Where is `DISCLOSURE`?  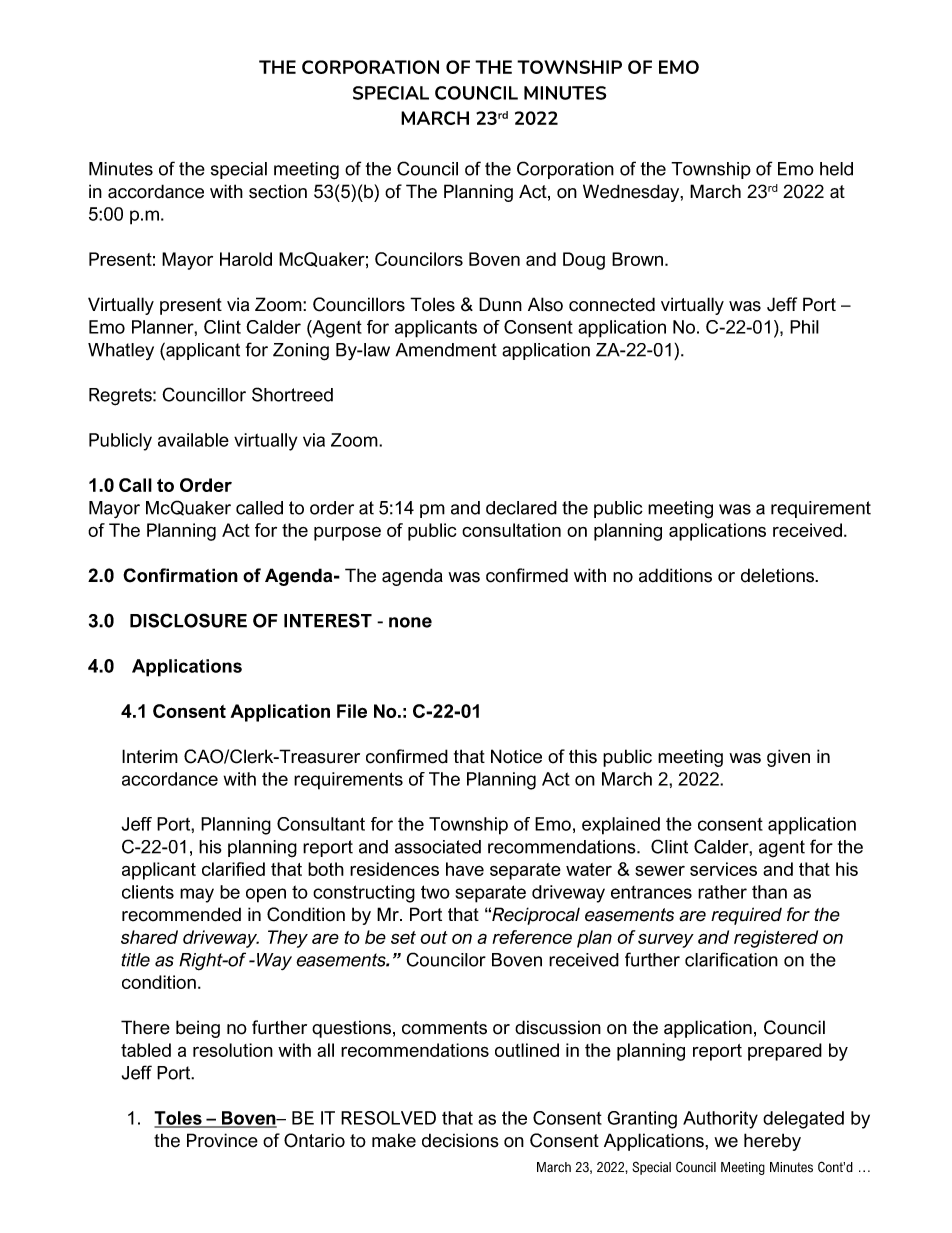 DISCLOSURE is located at coordinates (188, 620).
